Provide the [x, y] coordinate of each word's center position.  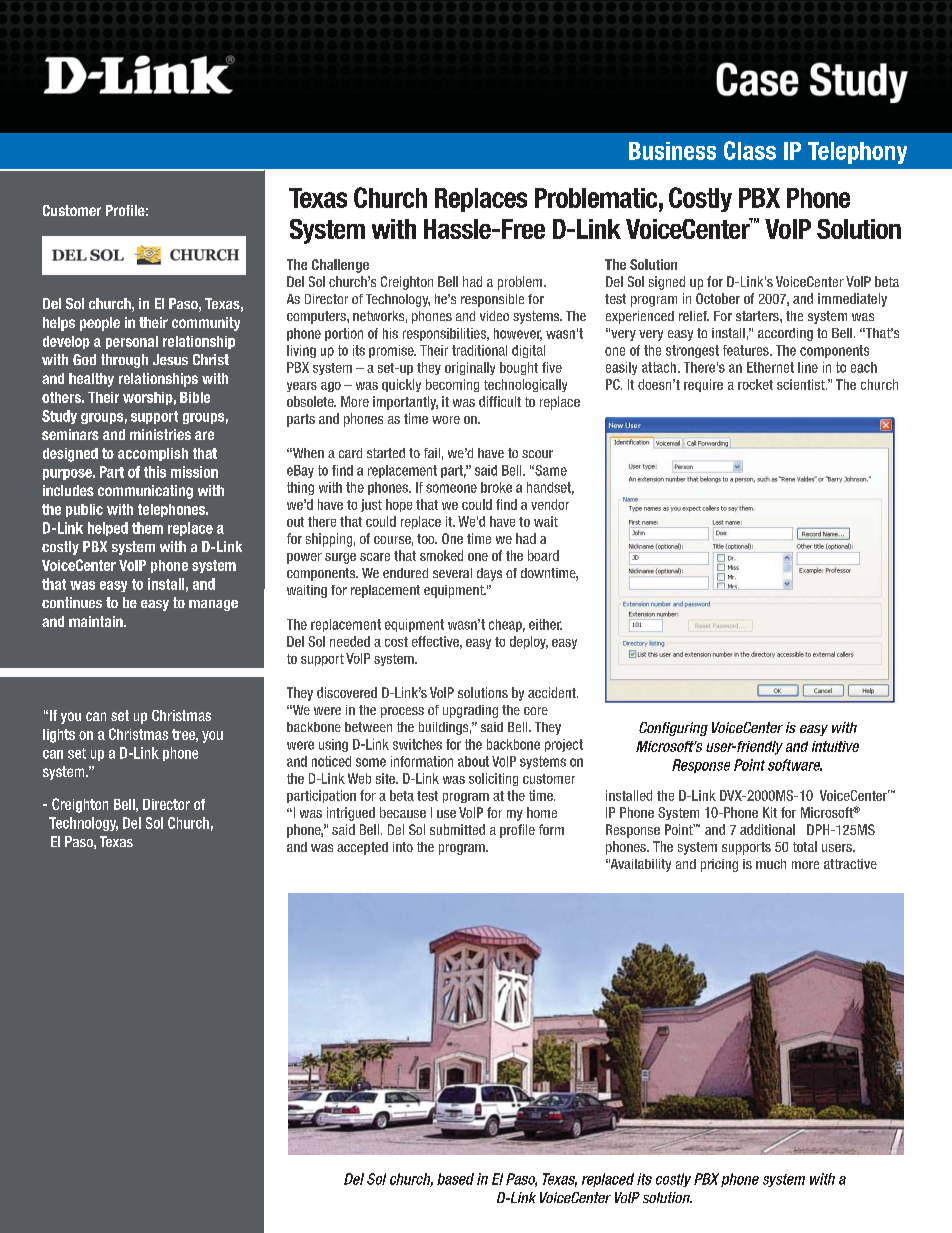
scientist [802, 384]
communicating [145, 492]
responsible [492, 300]
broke [496, 487]
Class [750, 150]
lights [59, 736]
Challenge [340, 266]
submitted [457, 829]
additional [767, 829]
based [455, 1179]
